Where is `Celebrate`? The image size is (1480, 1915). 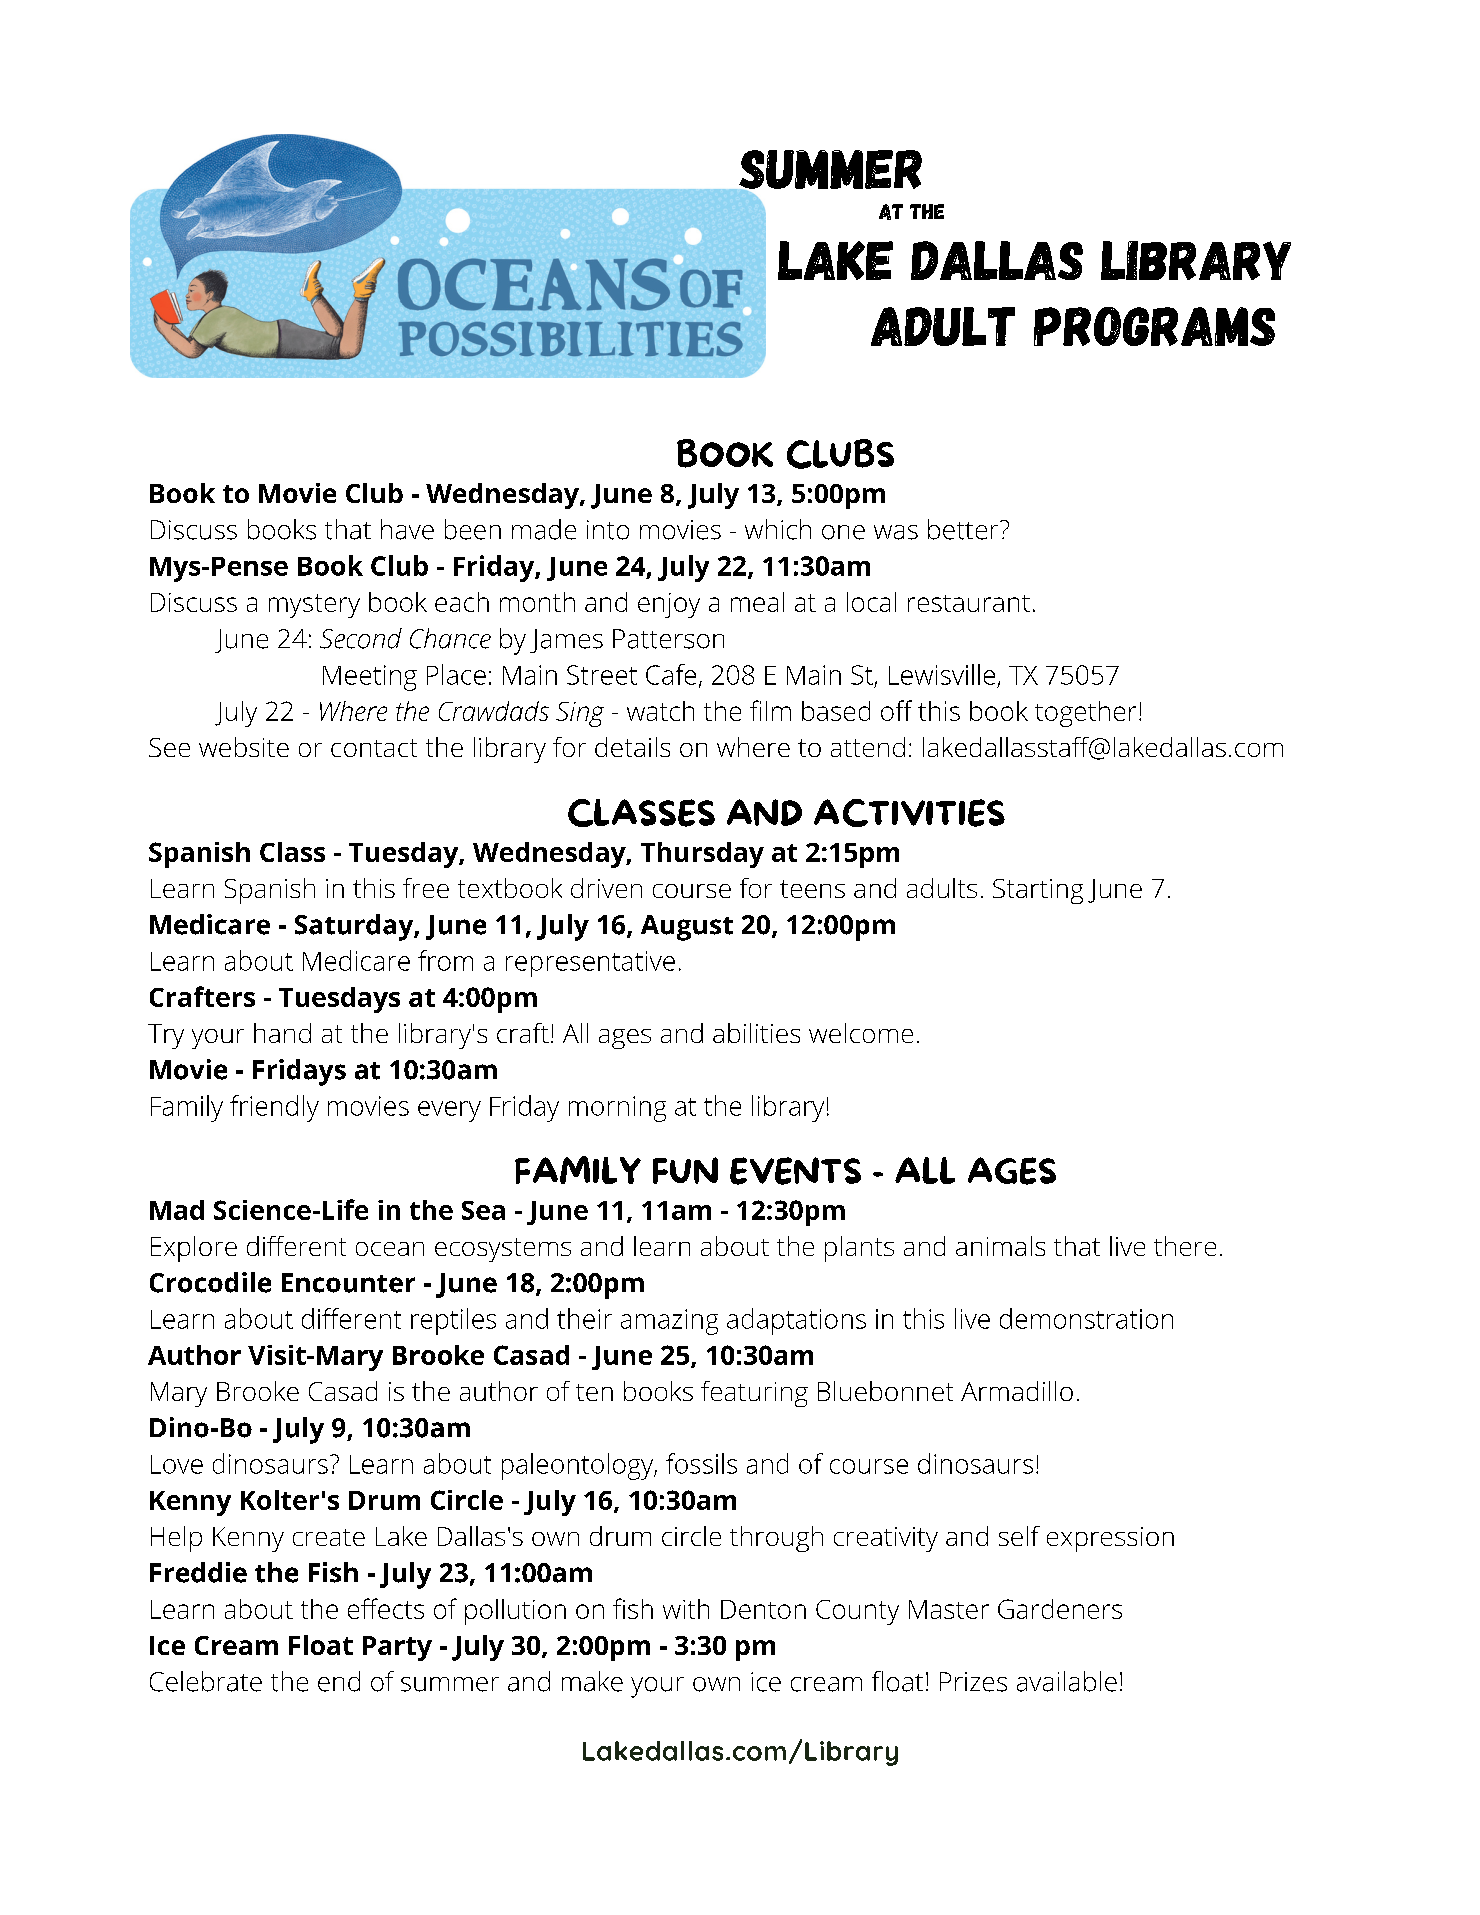
Celebrate is located at coordinates (206, 1681).
